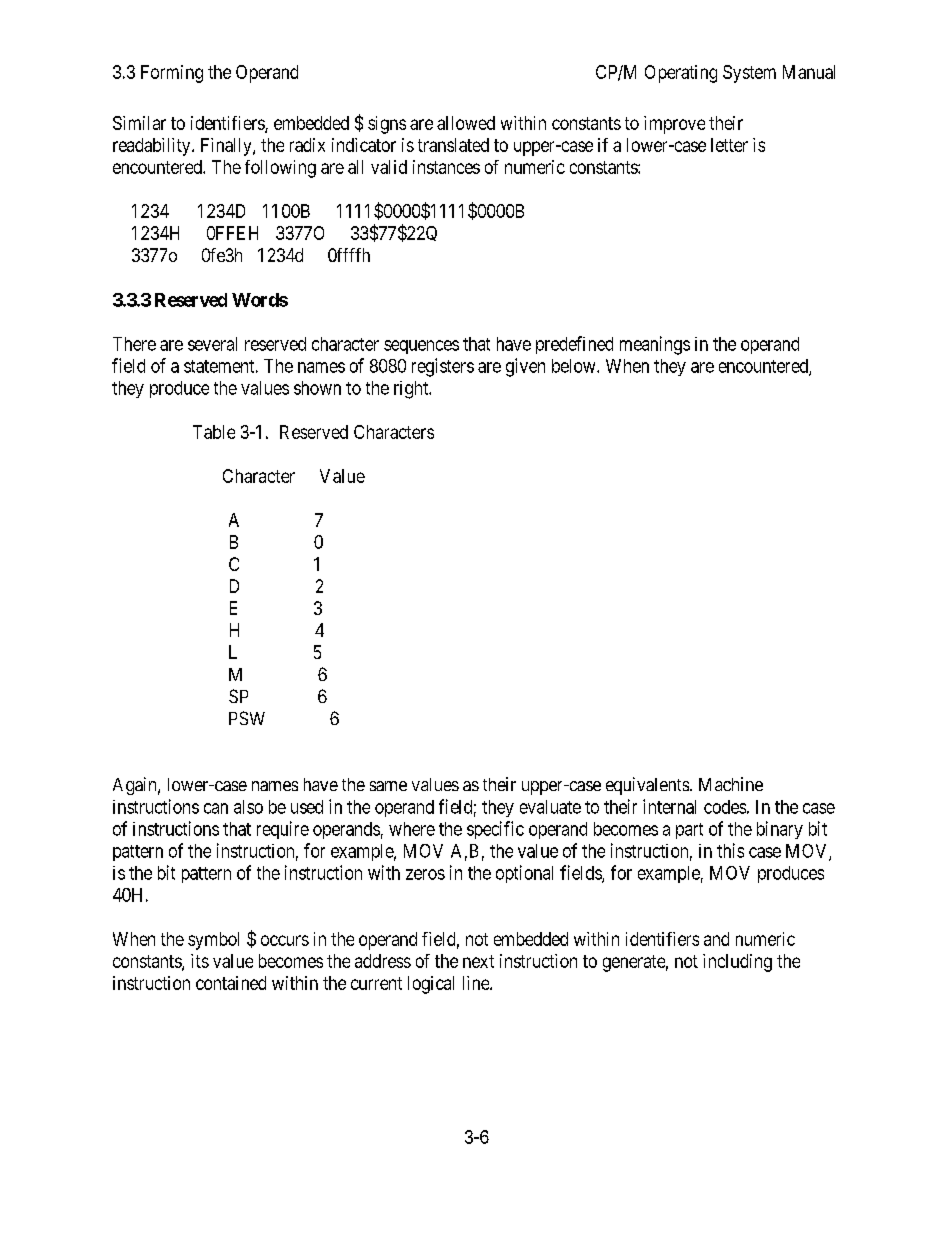 The width and height of the image is (952, 1233). I want to click on including, so click(737, 963).
